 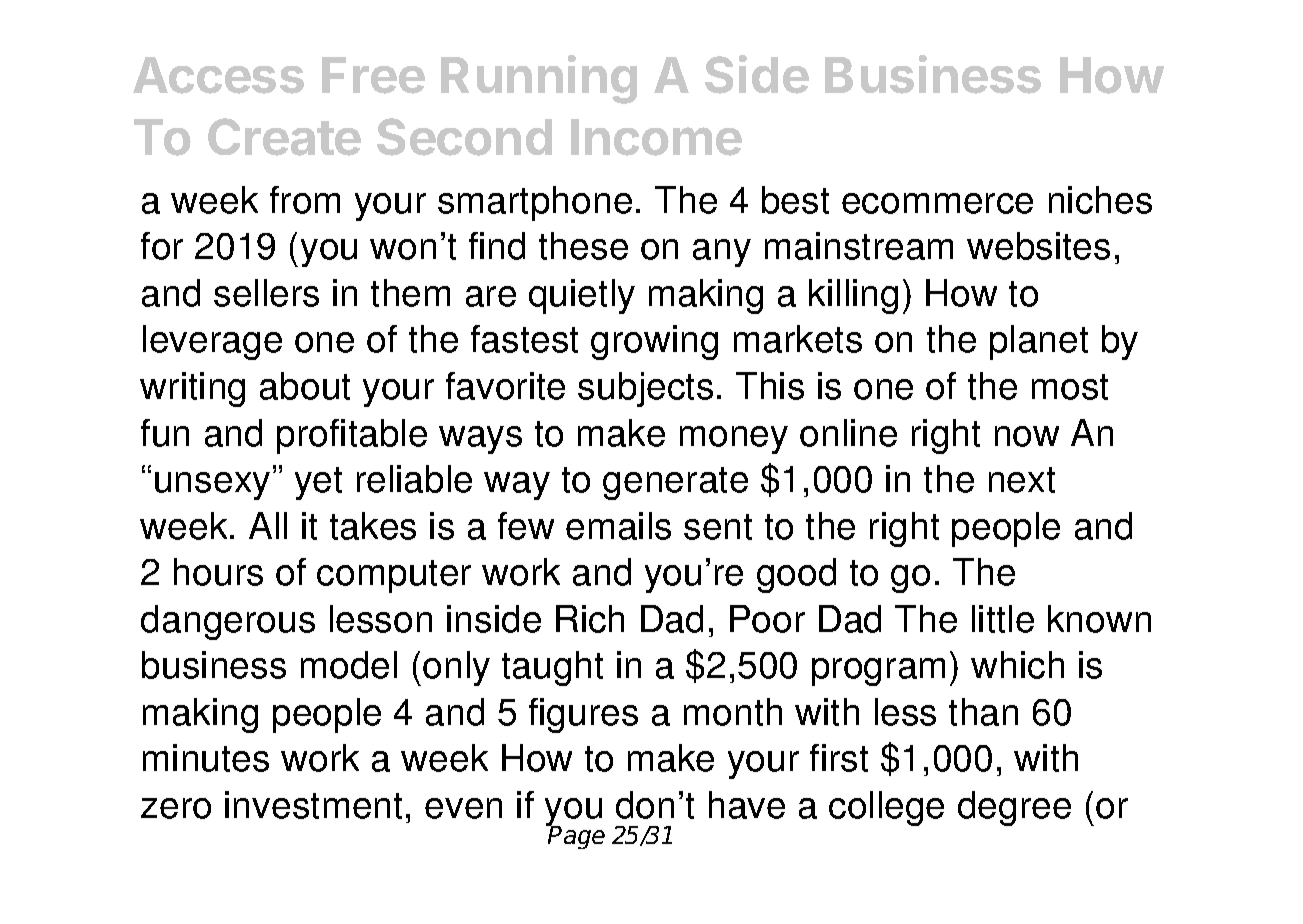 I want to click on yet, so click(x=318, y=483).
